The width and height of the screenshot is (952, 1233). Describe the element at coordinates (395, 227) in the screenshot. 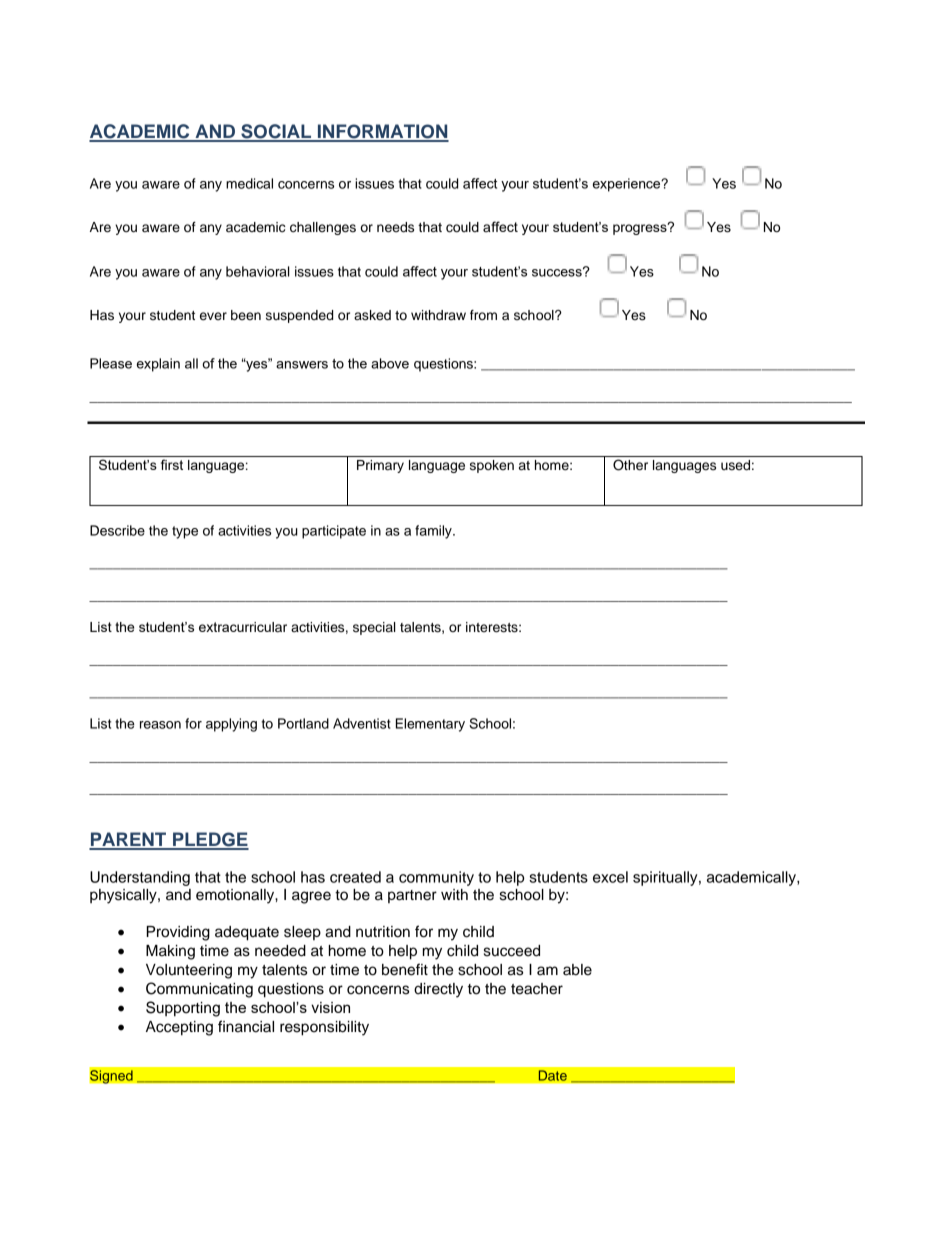

I see `needs` at that location.
